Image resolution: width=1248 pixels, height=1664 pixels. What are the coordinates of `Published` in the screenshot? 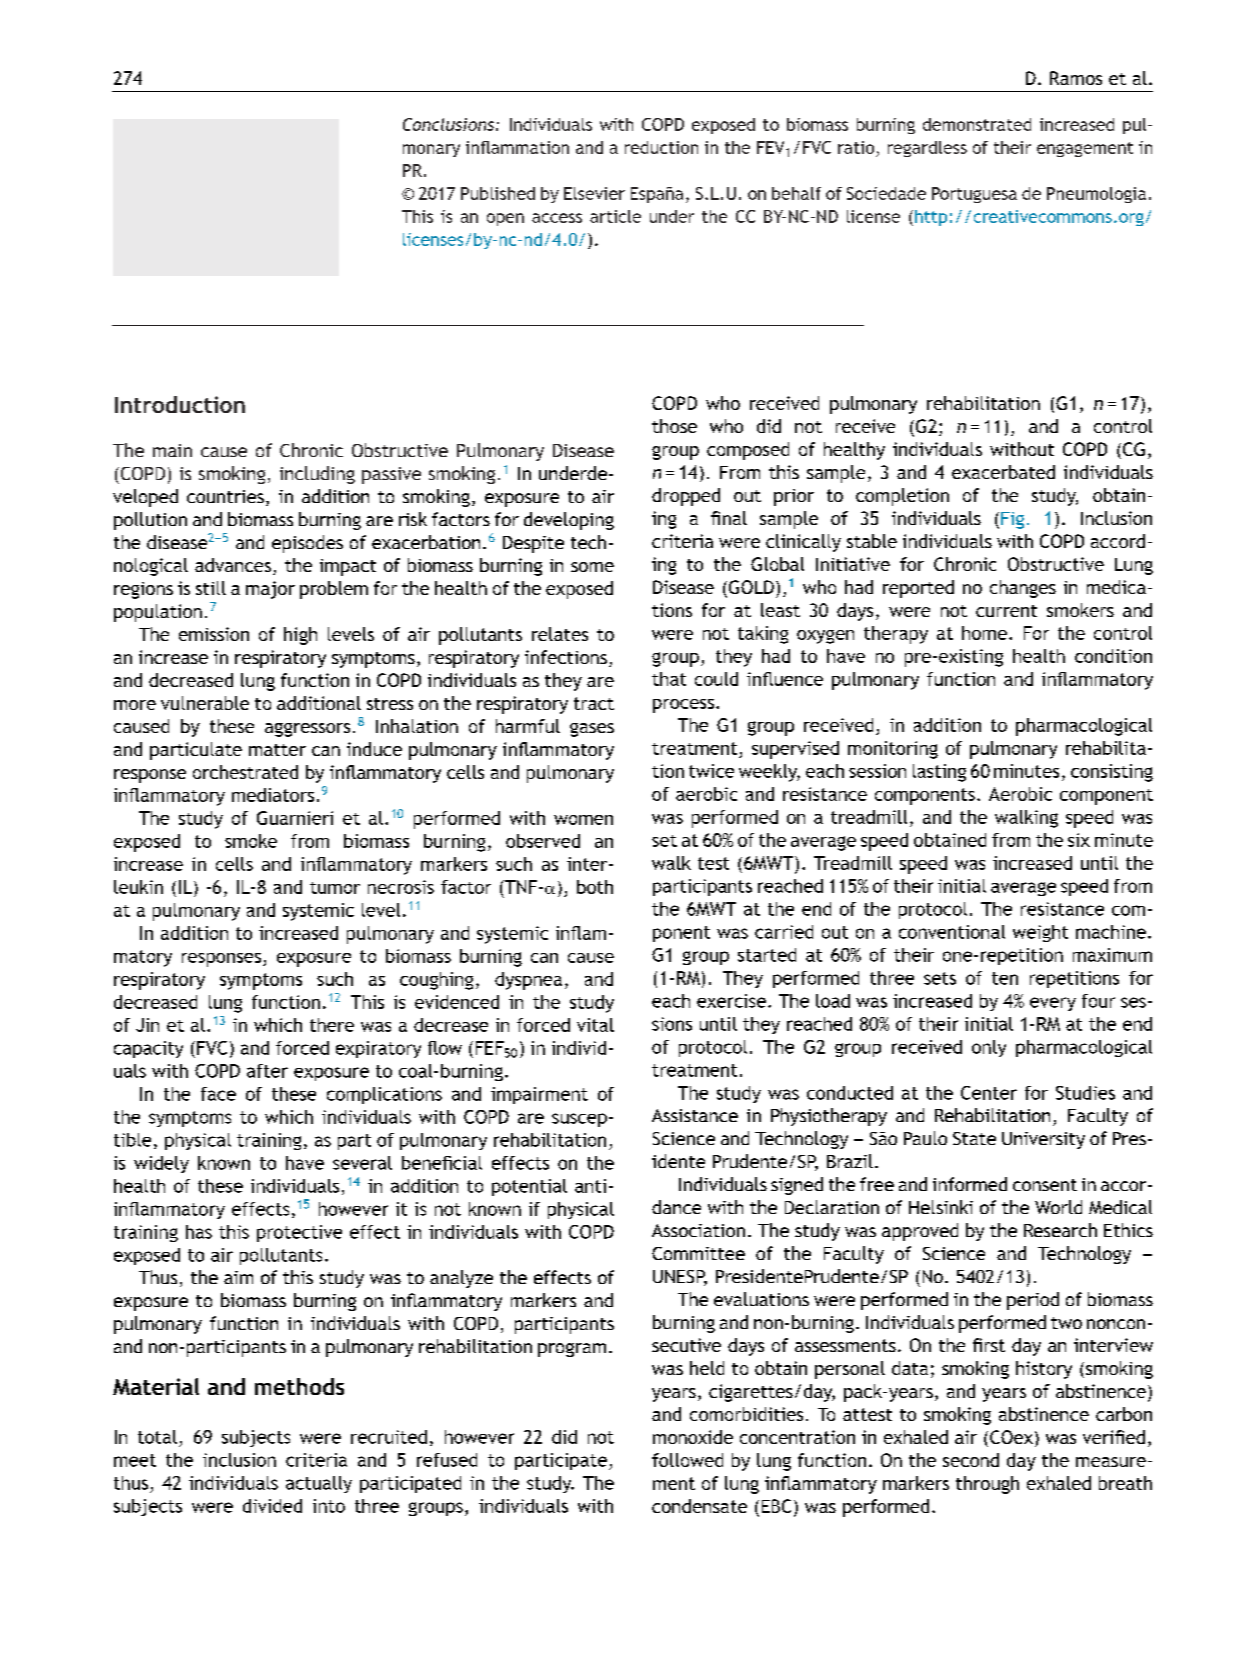 It's located at (498, 193).
